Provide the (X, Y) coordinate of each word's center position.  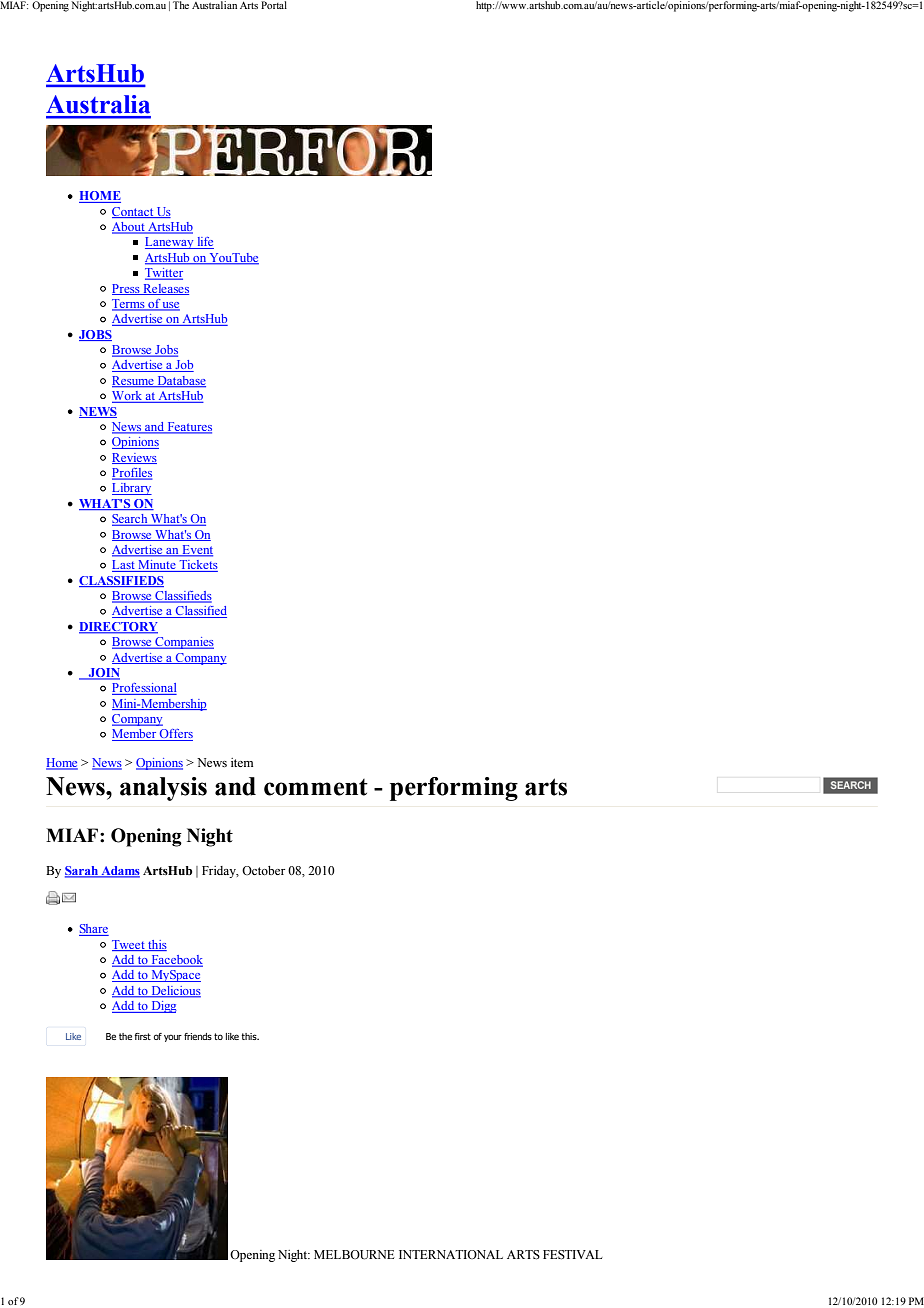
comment (316, 787)
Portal (274, 5)
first (143, 1036)
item (242, 762)
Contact (134, 212)
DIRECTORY (118, 628)
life (204, 243)
